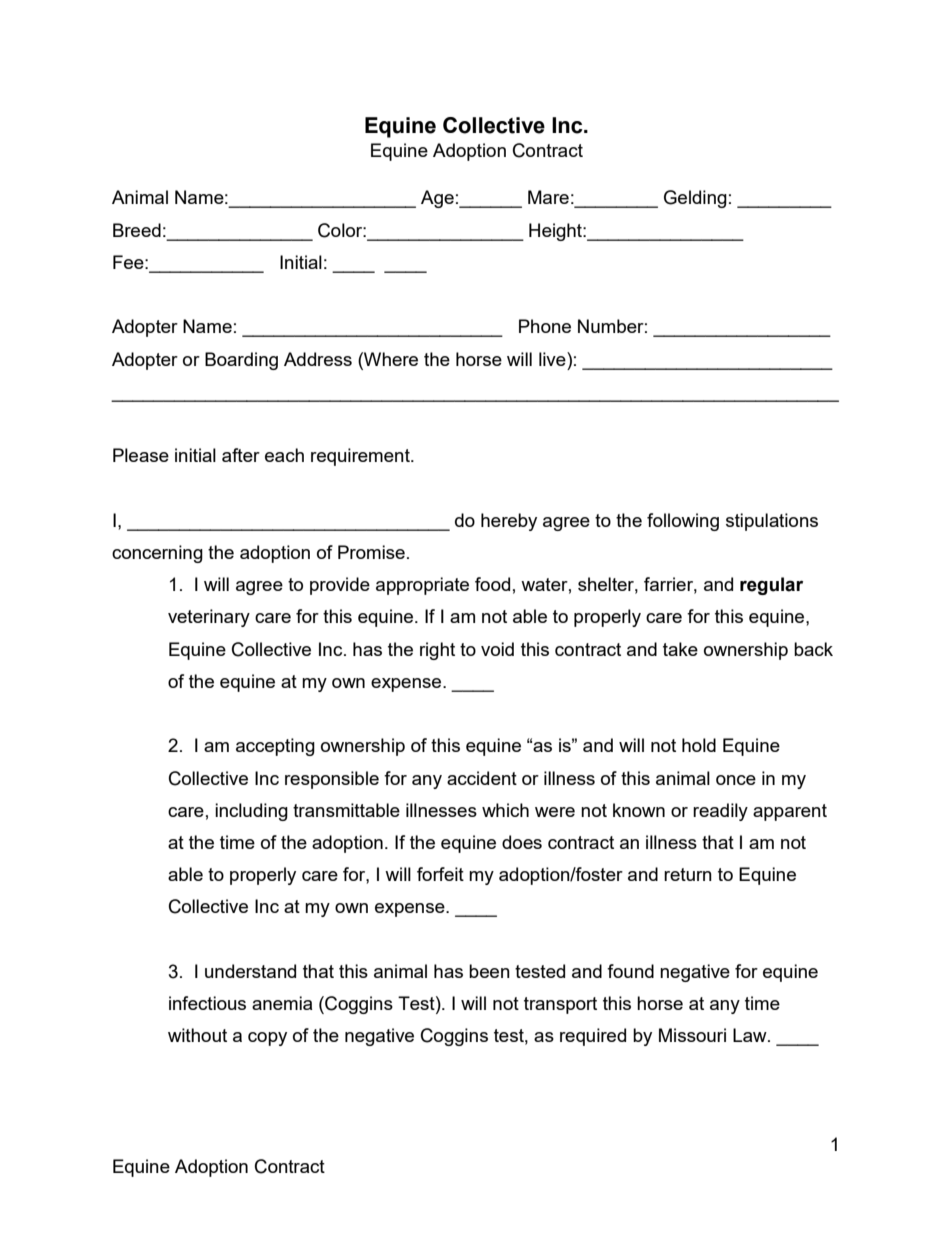  What do you see at coordinates (699, 745) in the screenshot?
I see `hold` at bounding box center [699, 745].
